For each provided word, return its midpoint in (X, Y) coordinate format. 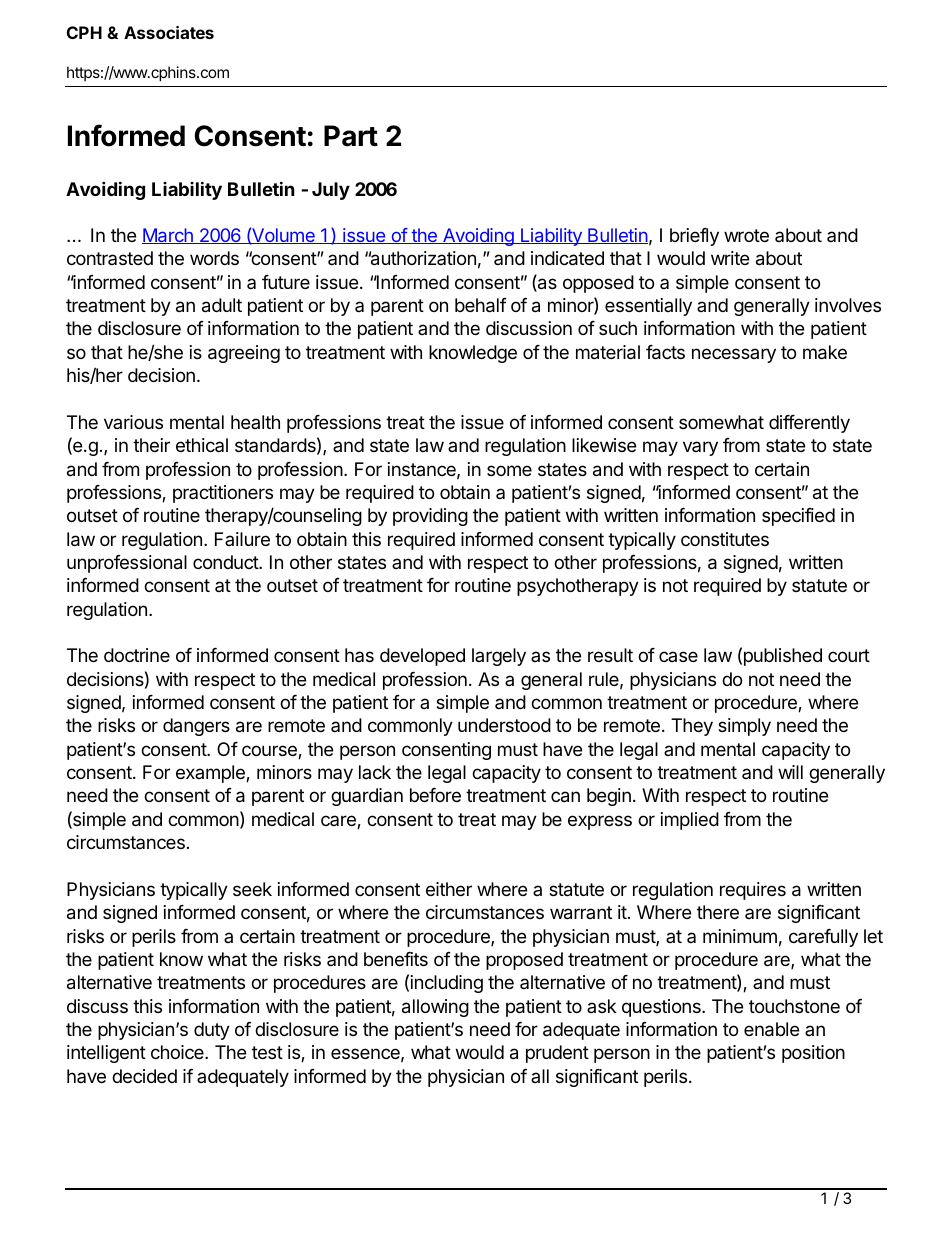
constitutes (725, 539)
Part (351, 136)
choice (178, 1052)
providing (430, 517)
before (435, 795)
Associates (169, 32)
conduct (226, 562)
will (790, 772)
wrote (746, 235)
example (211, 774)
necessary (734, 355)
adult (222, 305)
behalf (481, 305)
